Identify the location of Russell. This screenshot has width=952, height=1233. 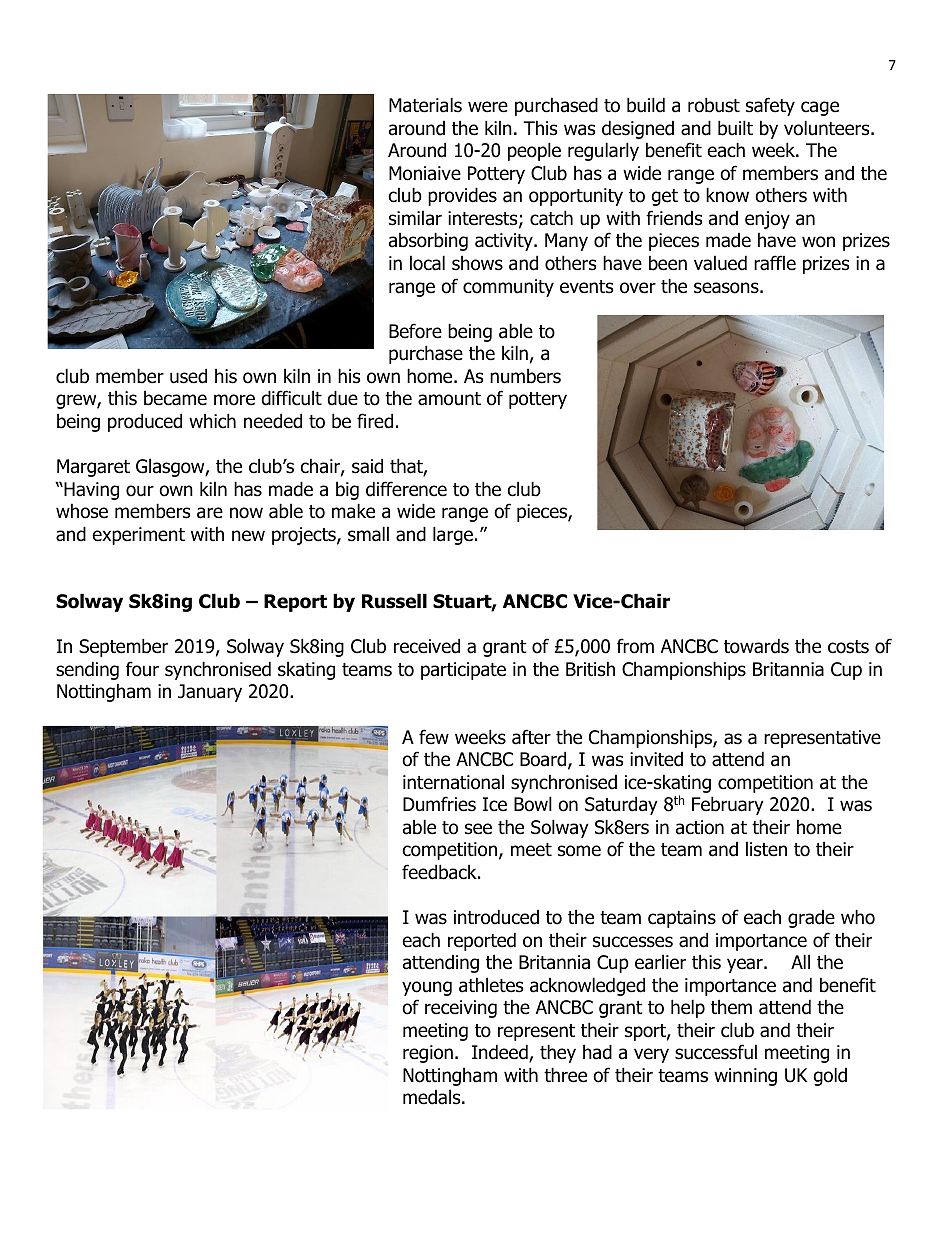
(394, 601).
